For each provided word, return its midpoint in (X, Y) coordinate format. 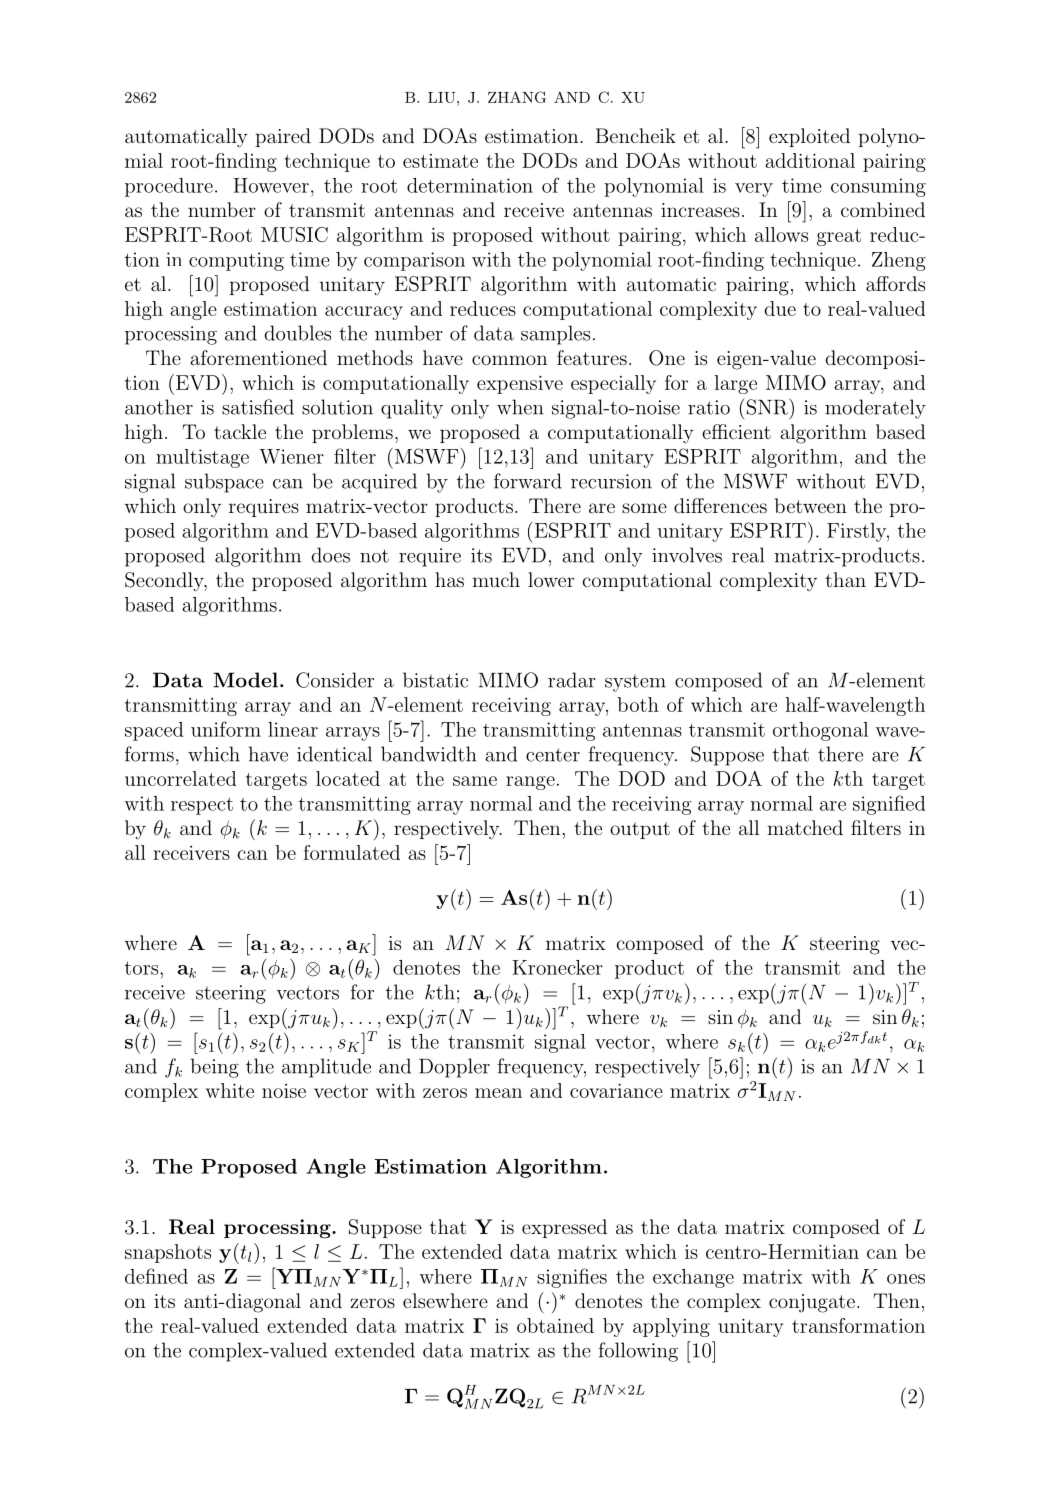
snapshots (168, 1253)
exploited (809, 137)
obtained (555, 1325)
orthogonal (820, 731)
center (553, 755)
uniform (226, 729)
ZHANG (517, 97)
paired (283, 137)
